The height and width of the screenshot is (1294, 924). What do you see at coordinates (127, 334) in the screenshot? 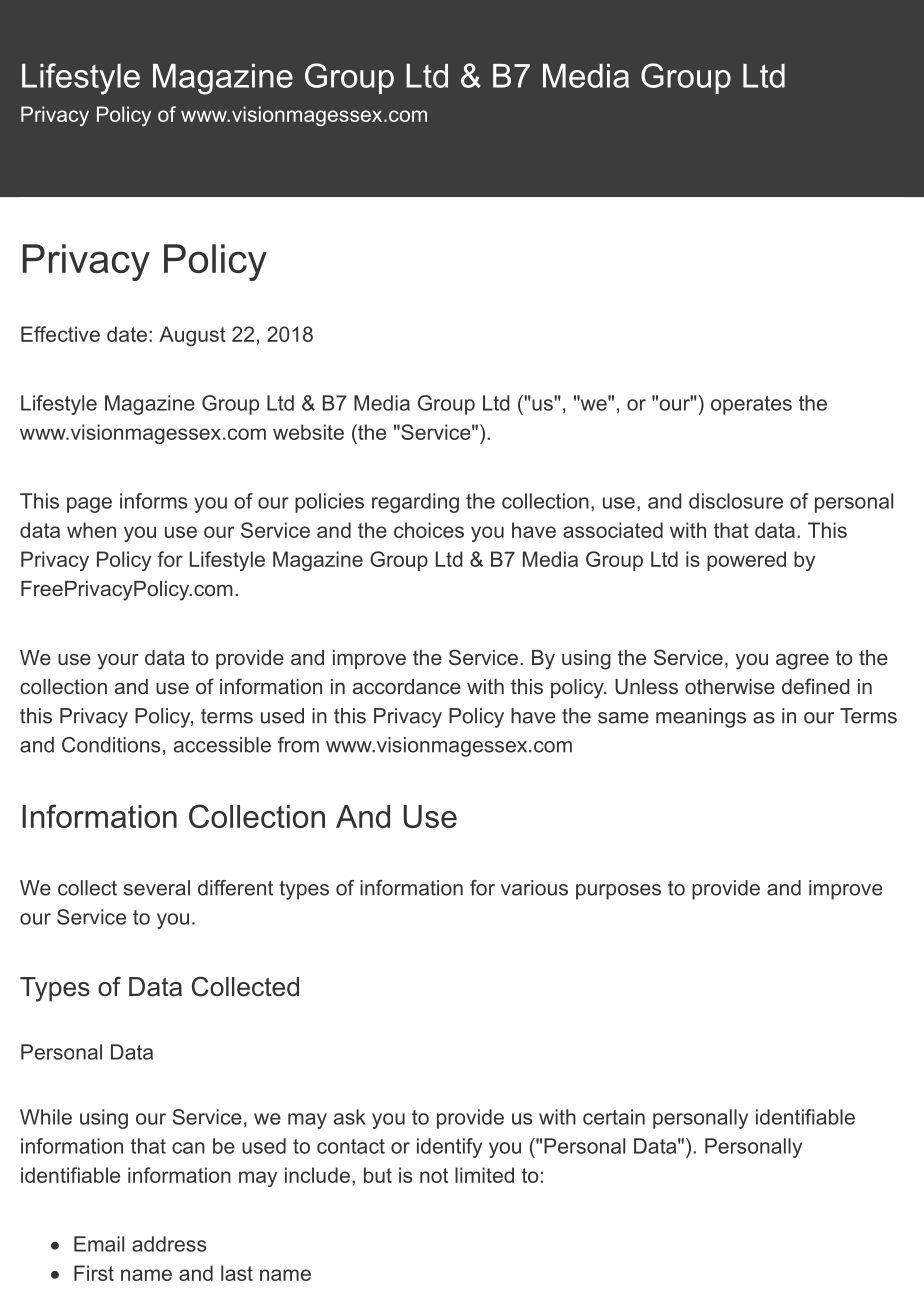
I see `date` at bounding box center [127, 334].
